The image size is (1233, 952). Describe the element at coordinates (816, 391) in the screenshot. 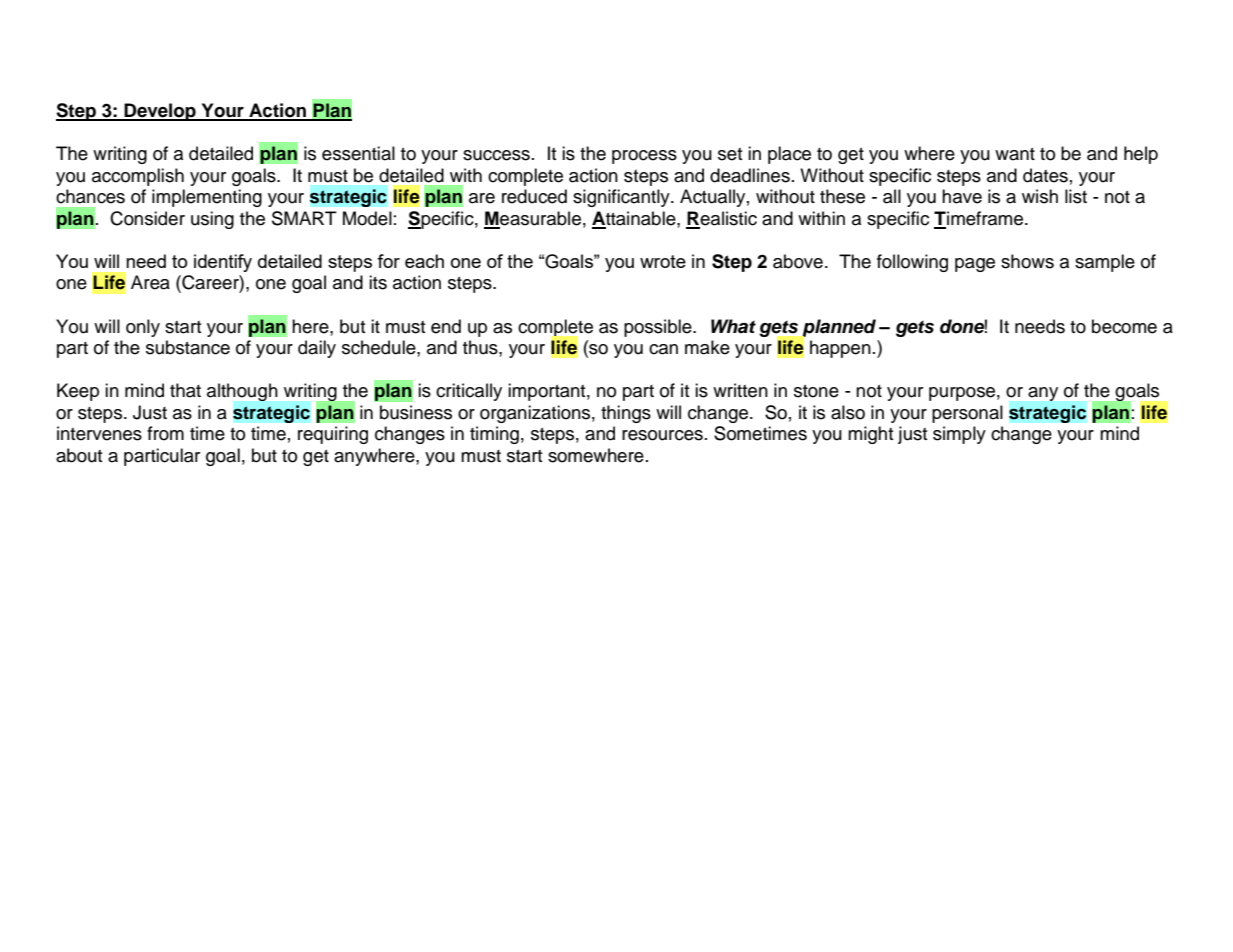

I see `stone` at that location.
